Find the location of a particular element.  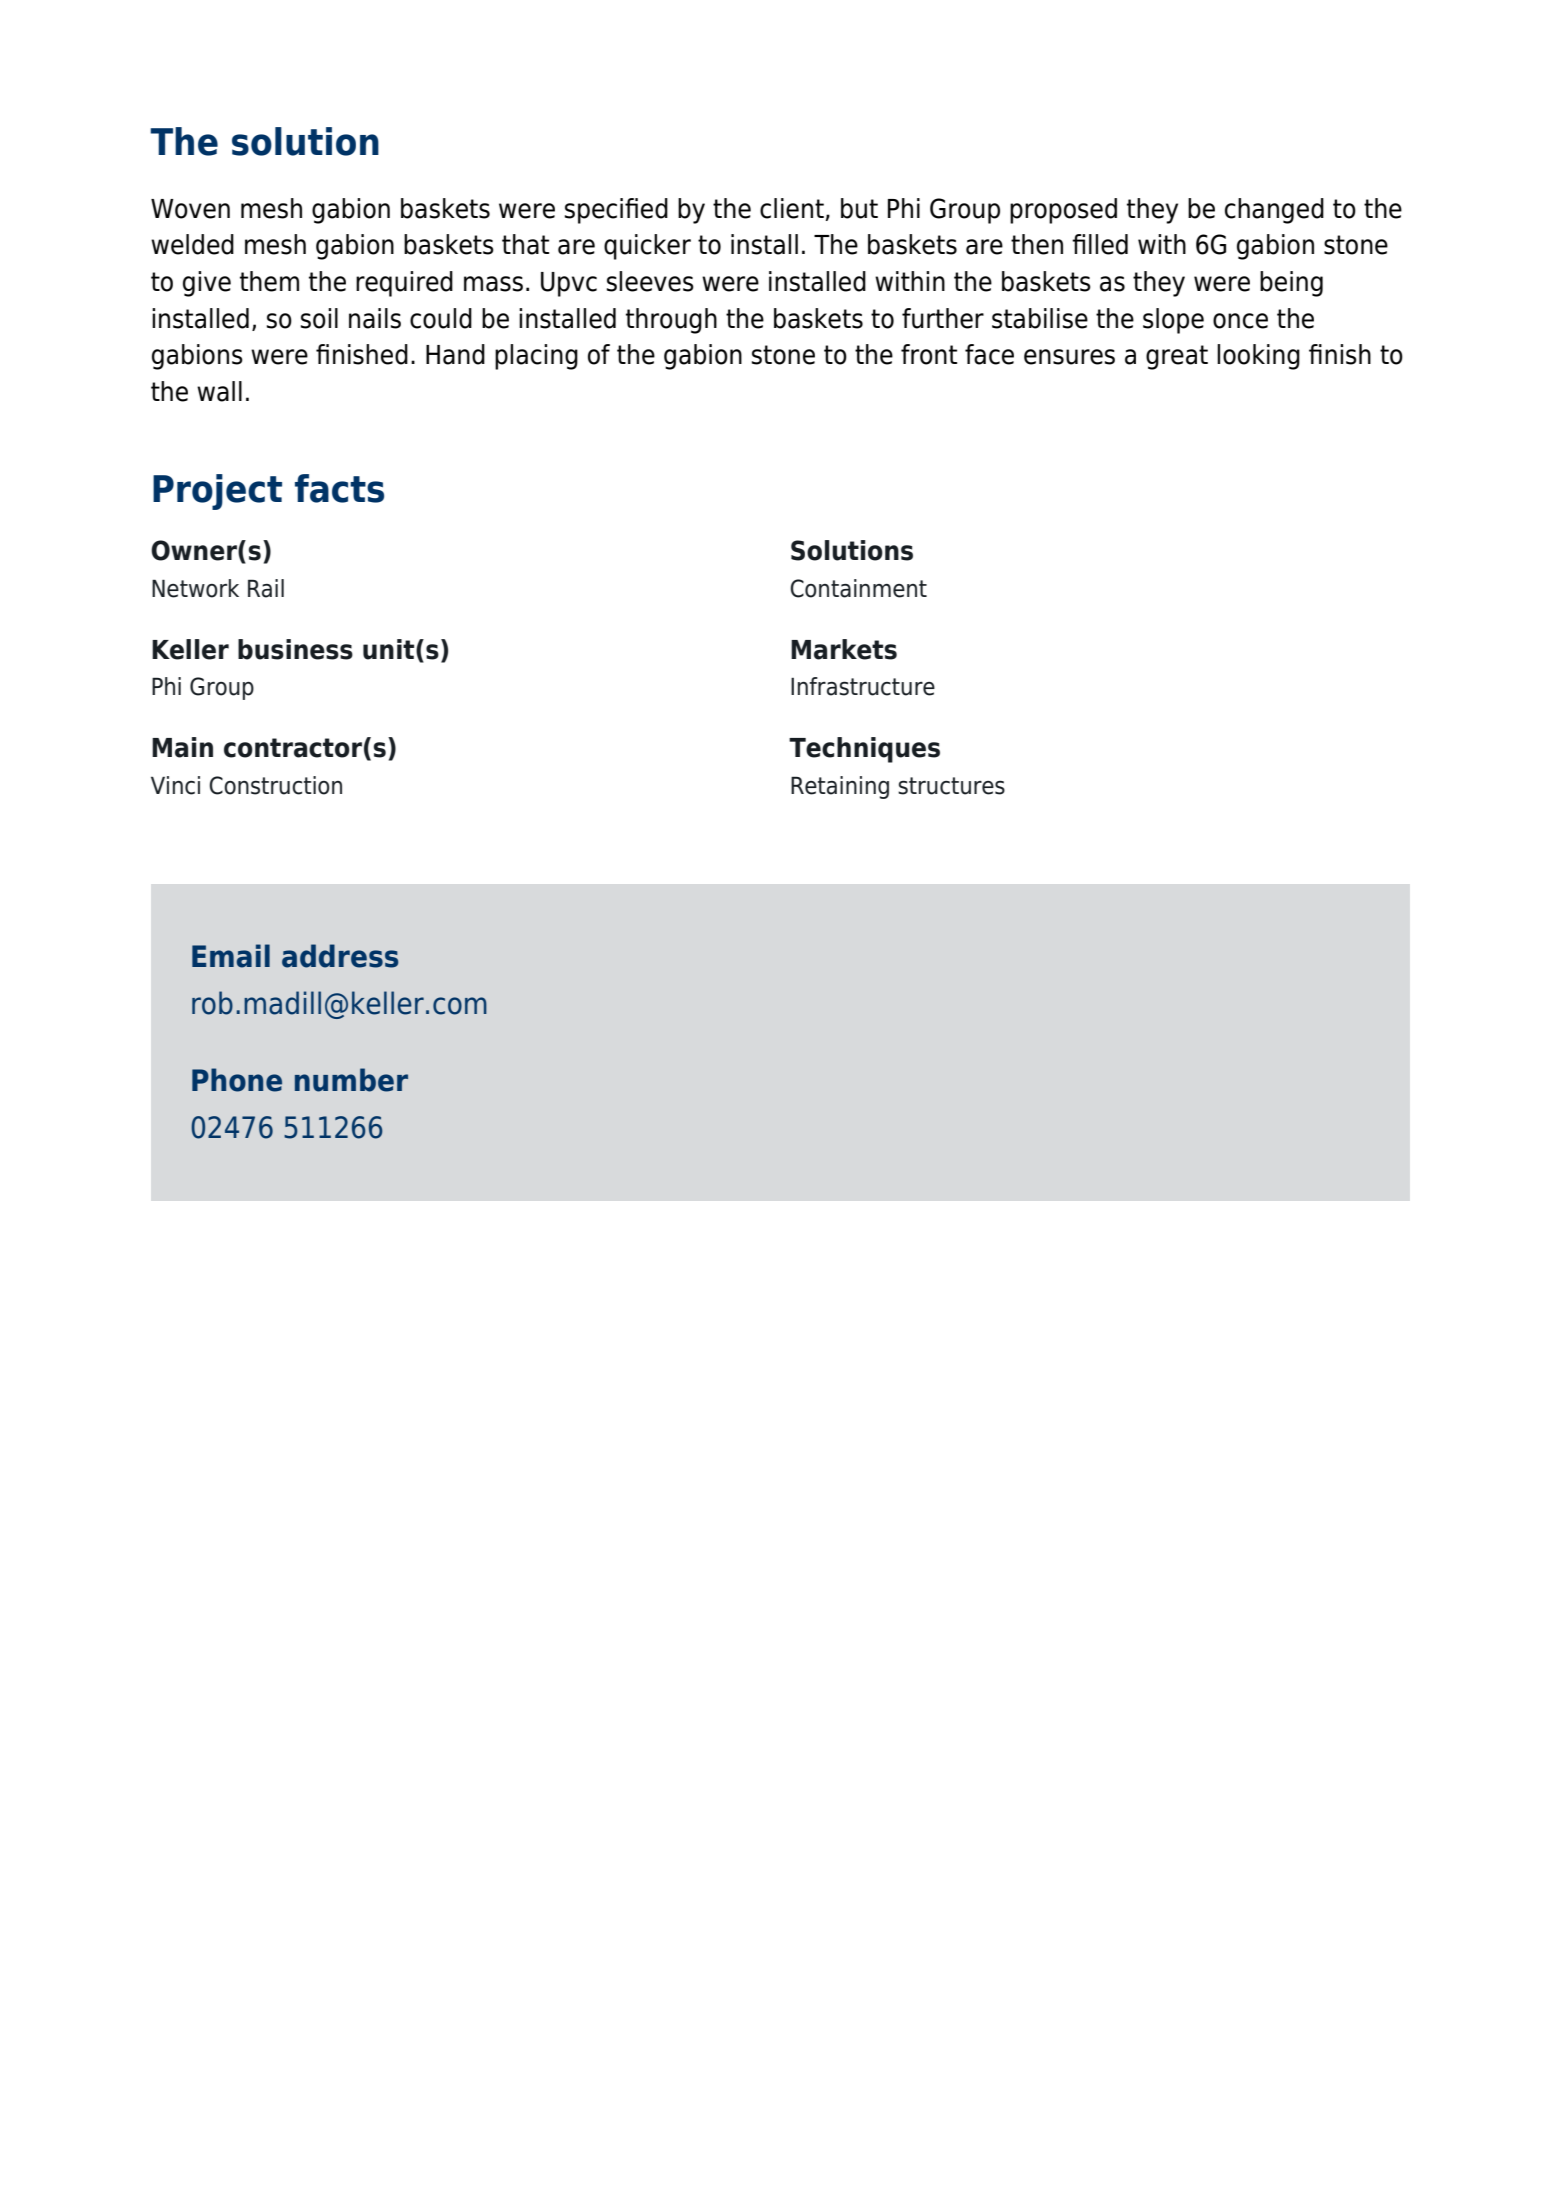

Infrastructure is located at coordinates (863, 686).
